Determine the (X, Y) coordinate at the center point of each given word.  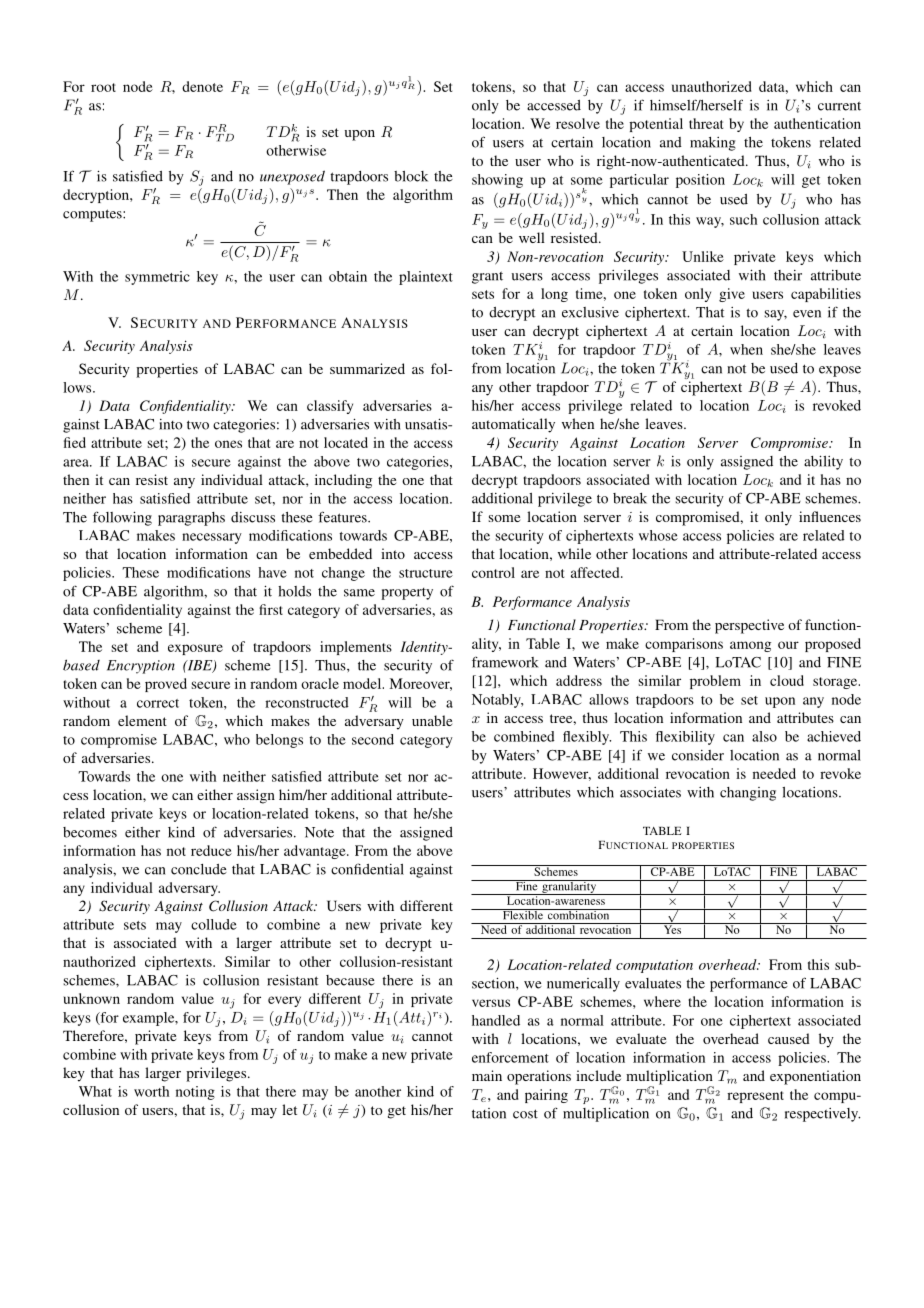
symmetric (157, 278)
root (103, 87)
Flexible (522, 914)
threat (706, 123)
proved (166, 685)
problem (715, 682)
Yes (672, 928)
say (775, 315)
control (493, 572)
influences (830, 516)
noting (195, 1093)
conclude (199, 869)
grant (487, 277)
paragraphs (191, 519)
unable (432, 720)
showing (497, 181)
